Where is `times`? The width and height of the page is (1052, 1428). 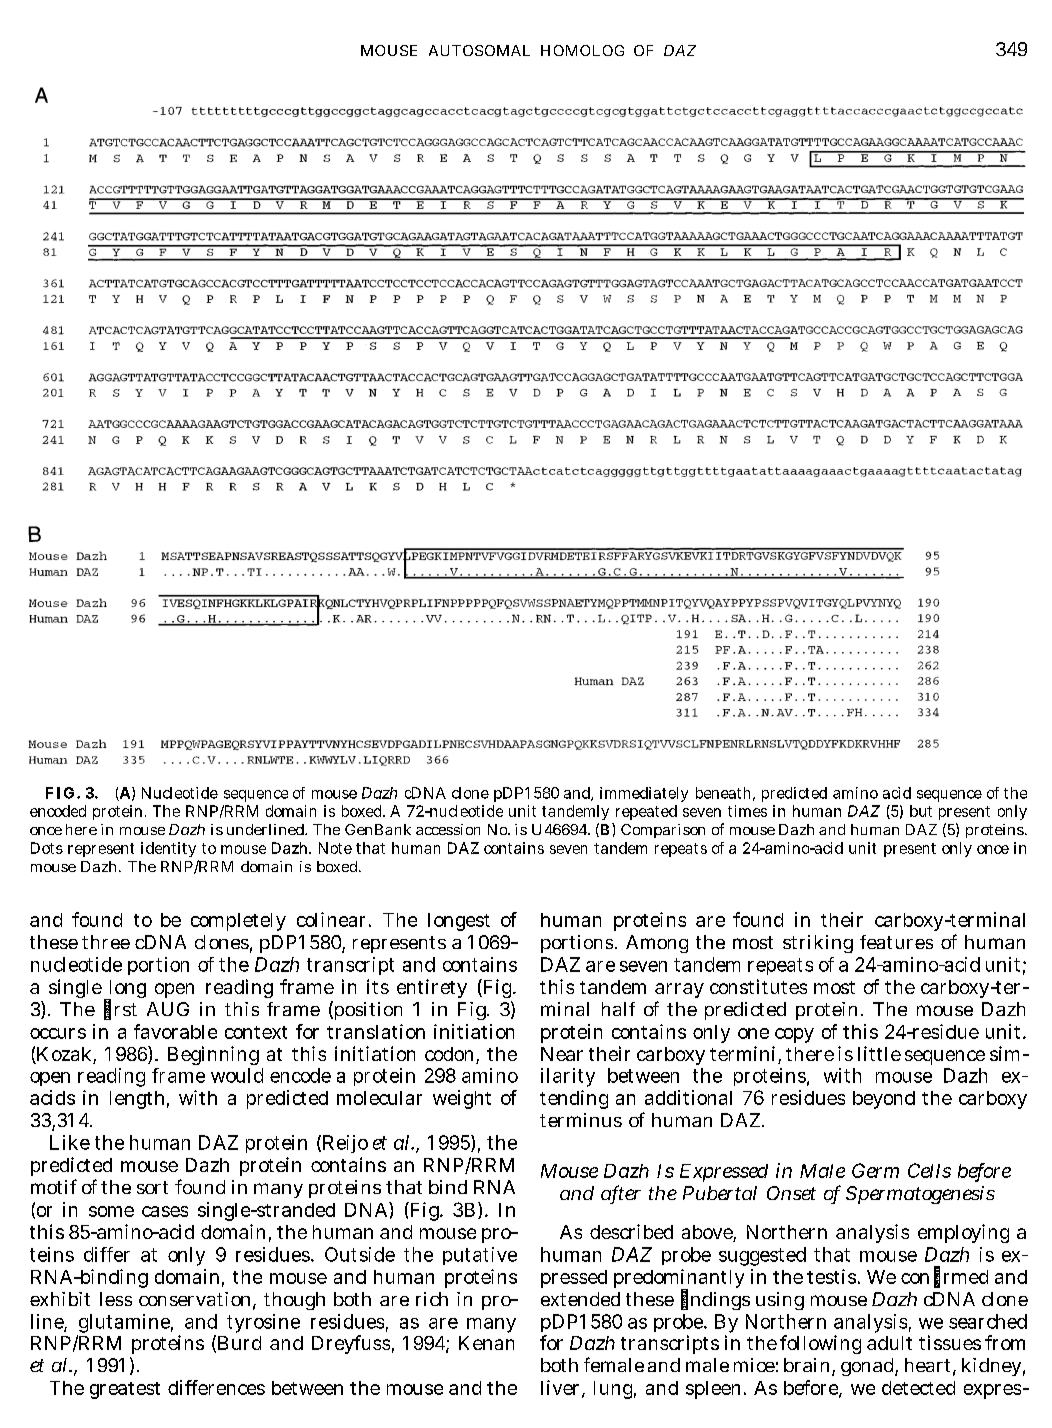 times is located at coordinates (747, 811).
